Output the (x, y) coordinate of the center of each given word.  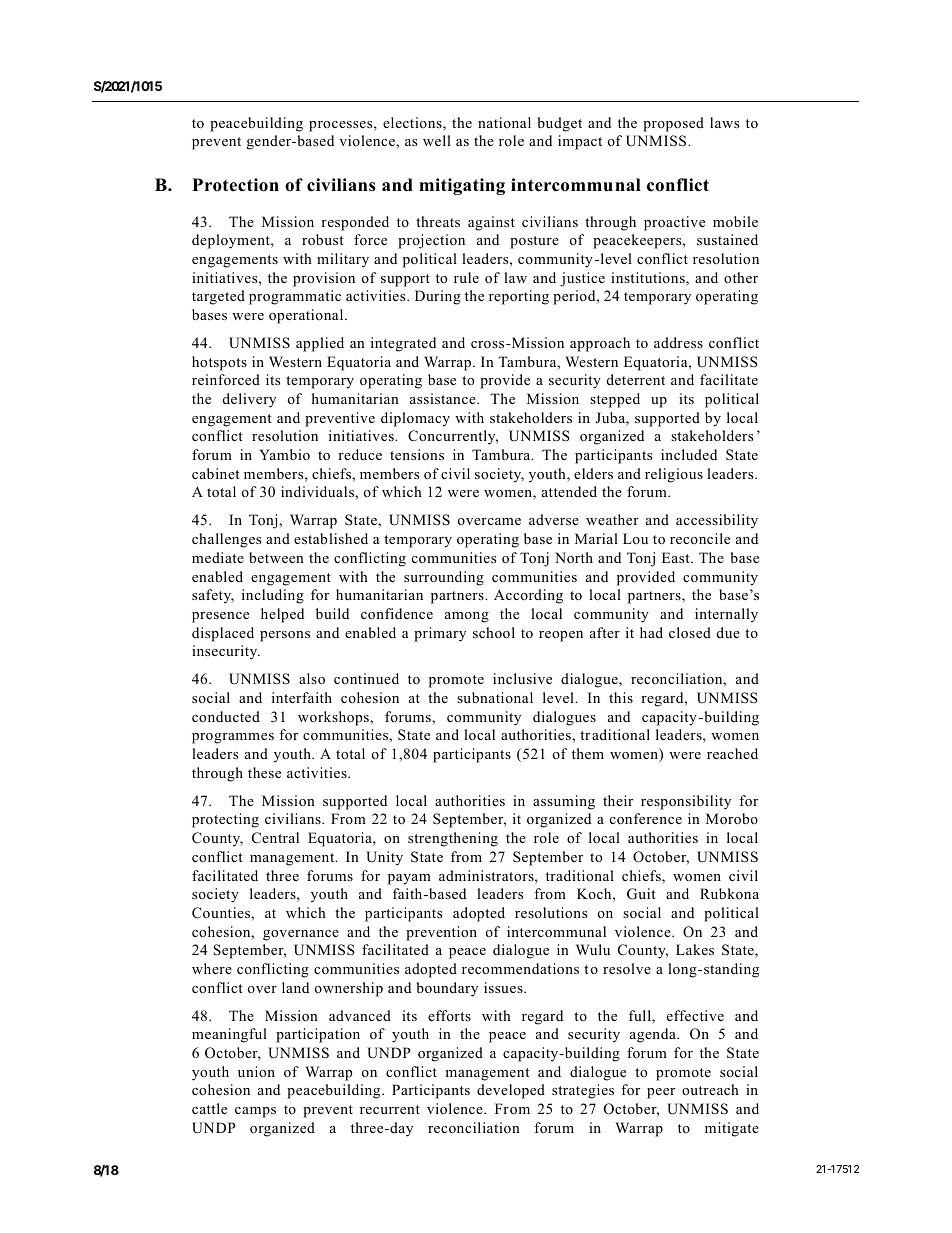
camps (255, 1112)
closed (690, 632)
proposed (673, 124)
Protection (235, 185)
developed (511, 1091)
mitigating (462, 186)
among (467, 617)
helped (282, 615)
